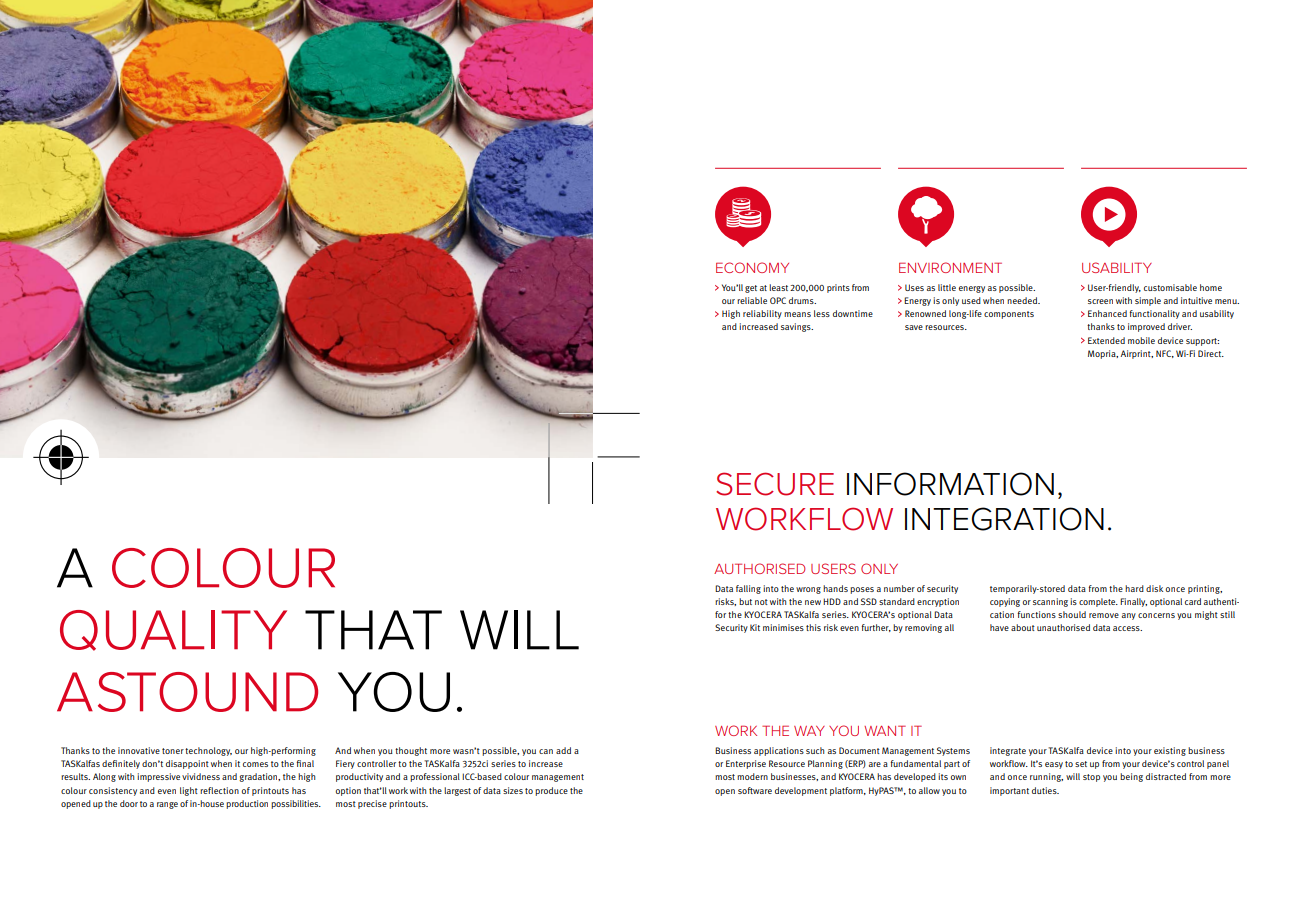 This screenshot has height=924, width=1308. What do you see at coordinates (751, 289) in the screenshot?
I see `get` at bounding box center [751, 289].
